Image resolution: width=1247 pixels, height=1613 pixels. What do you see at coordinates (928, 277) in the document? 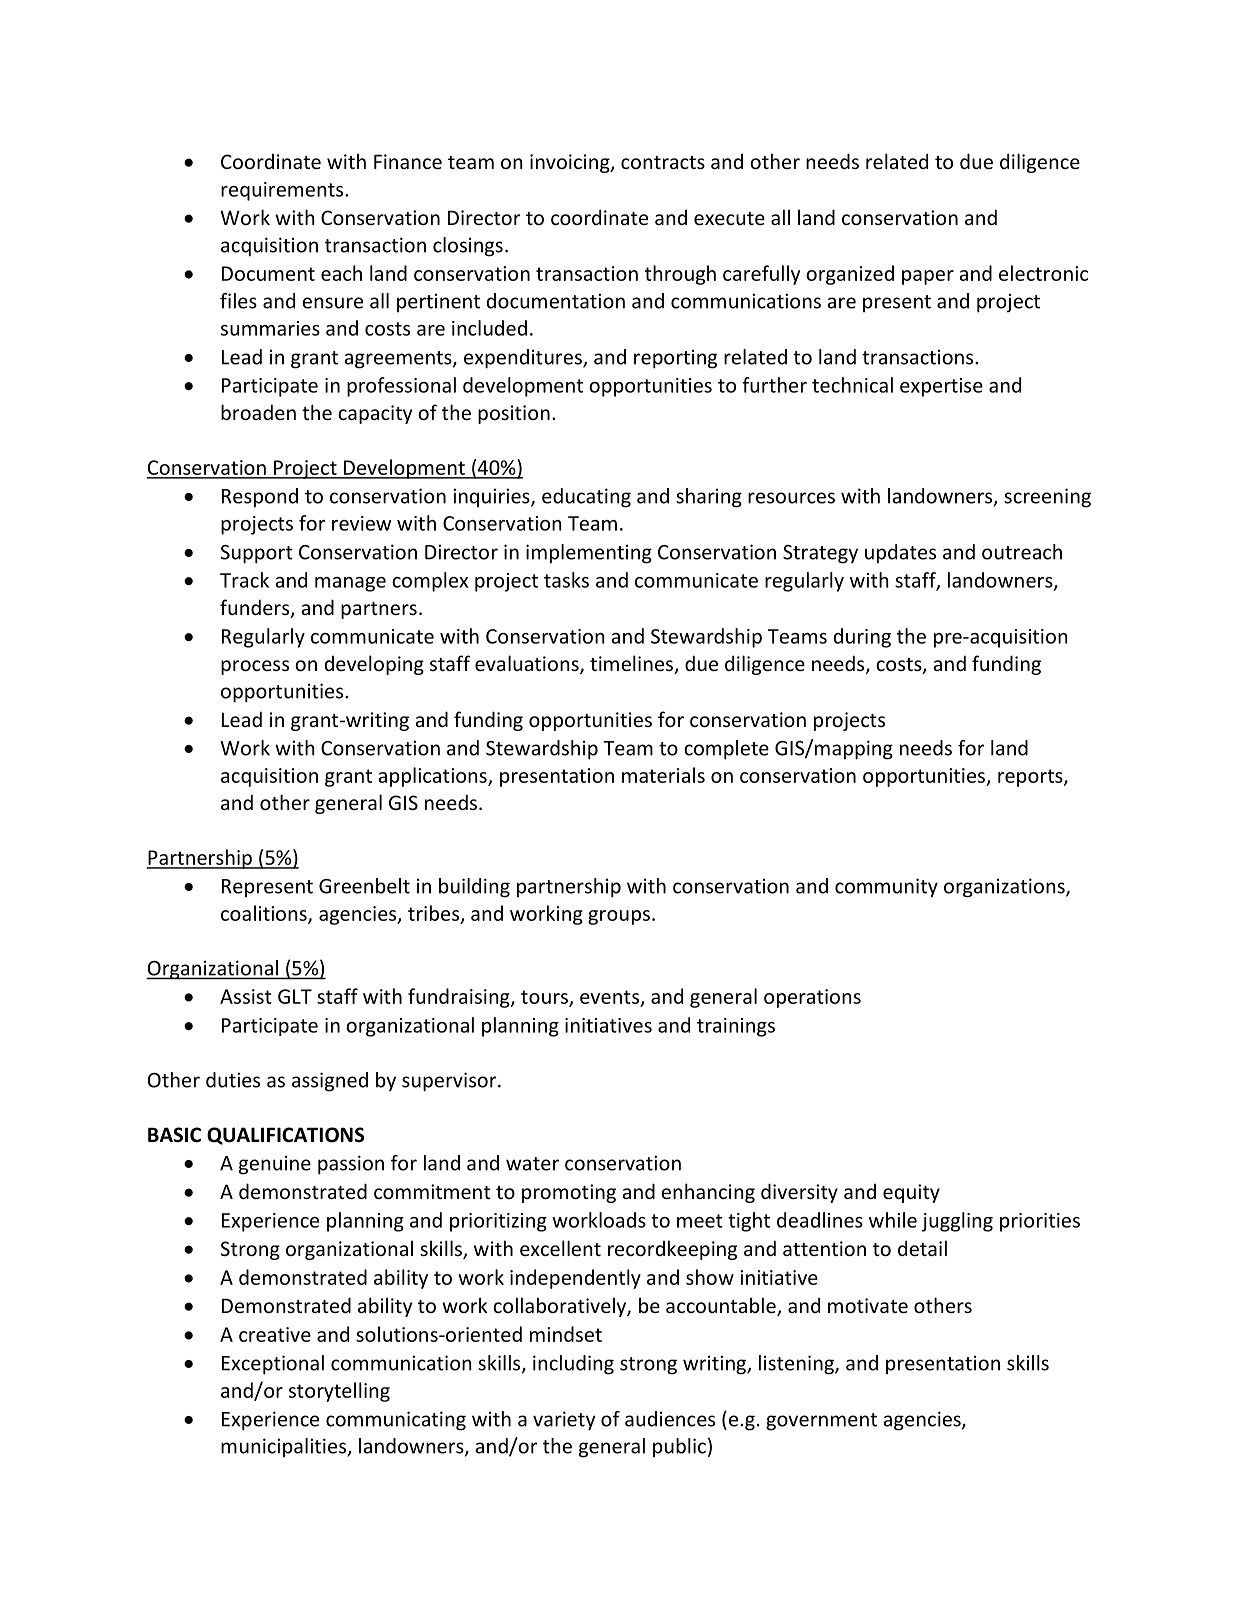
I see `paper` at bounding box center [928, 277].
